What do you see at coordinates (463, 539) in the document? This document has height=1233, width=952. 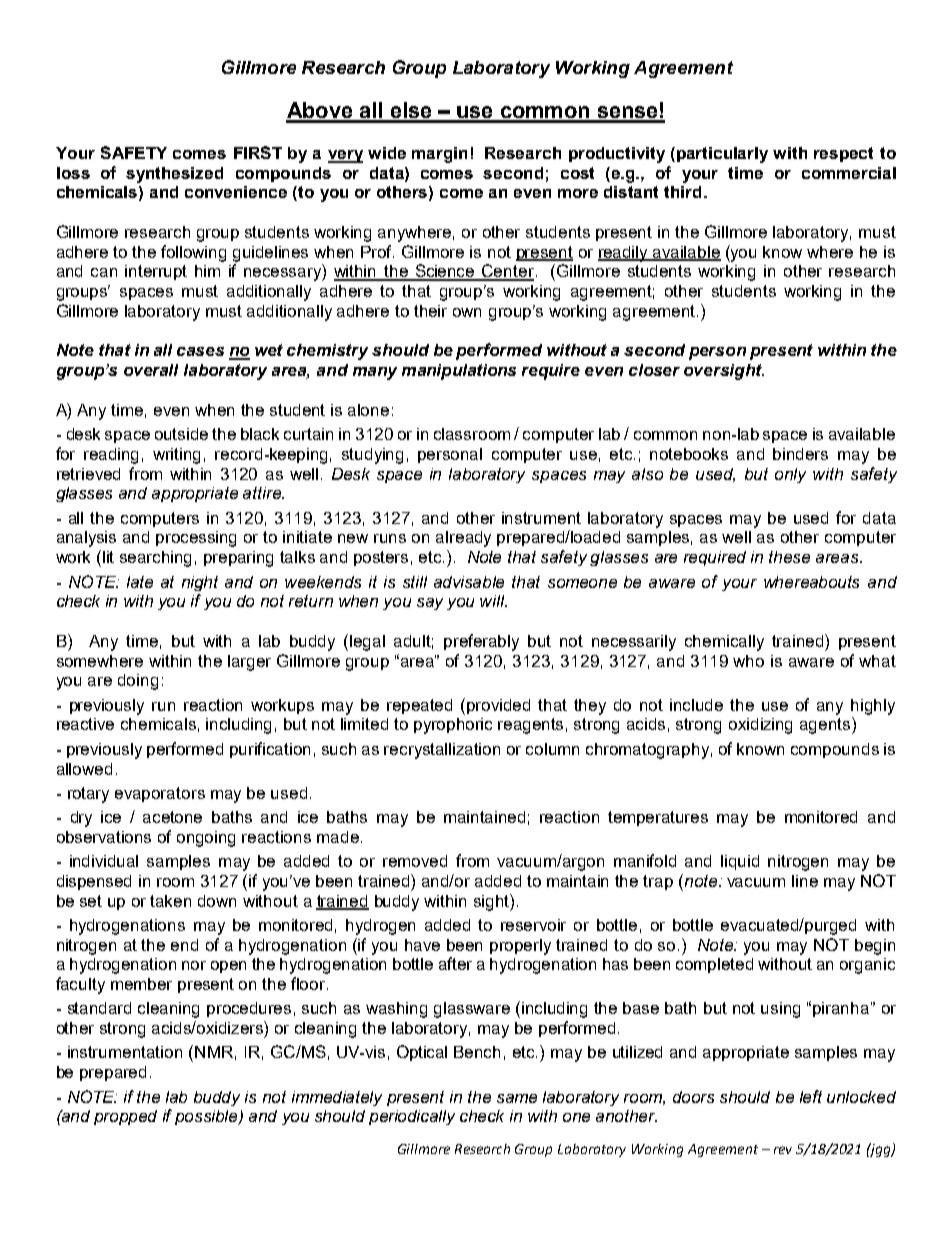 I see `already` at bounding box center [463, 539].
